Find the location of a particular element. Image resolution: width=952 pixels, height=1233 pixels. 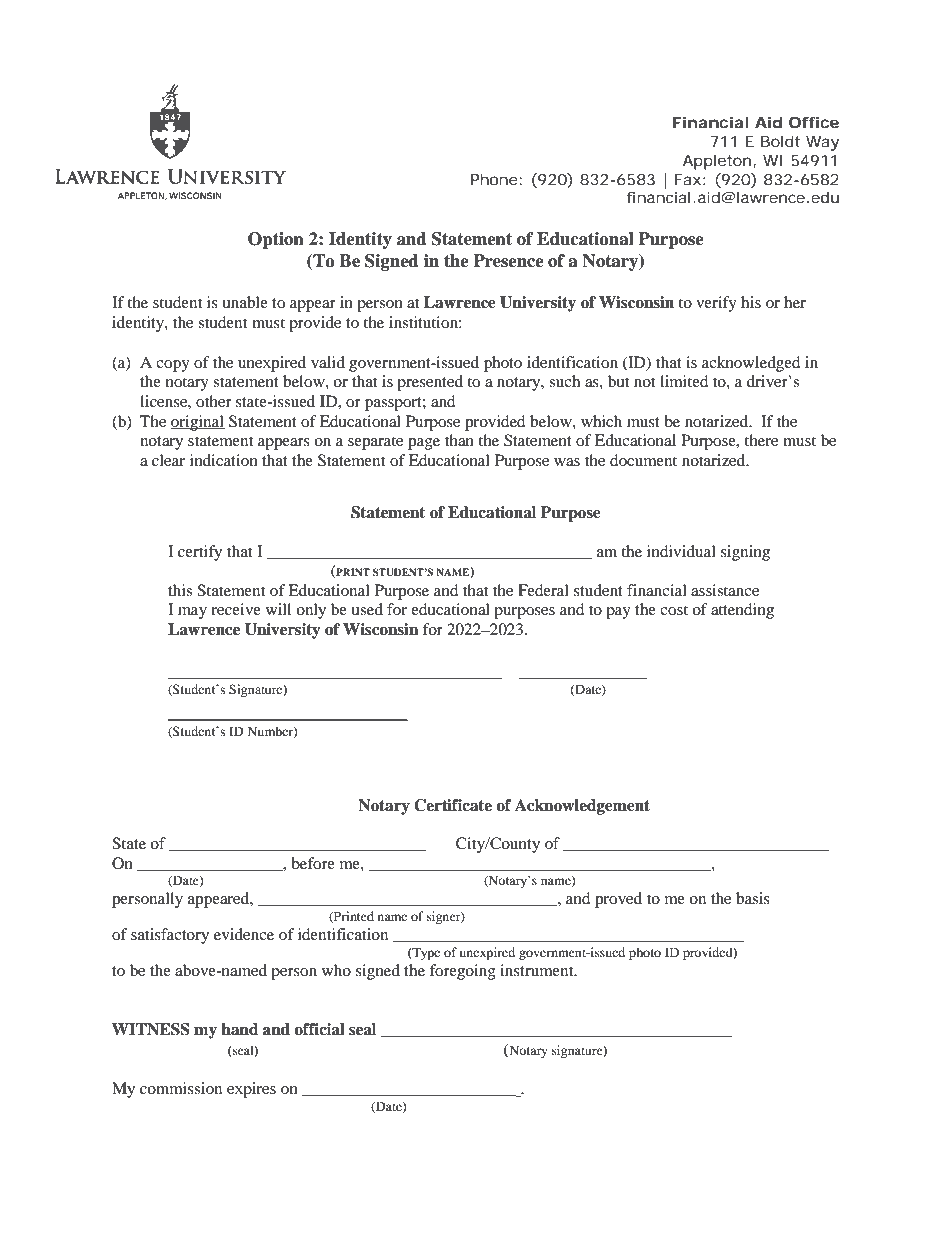

foregoing is located at coordinates (462, 972).
